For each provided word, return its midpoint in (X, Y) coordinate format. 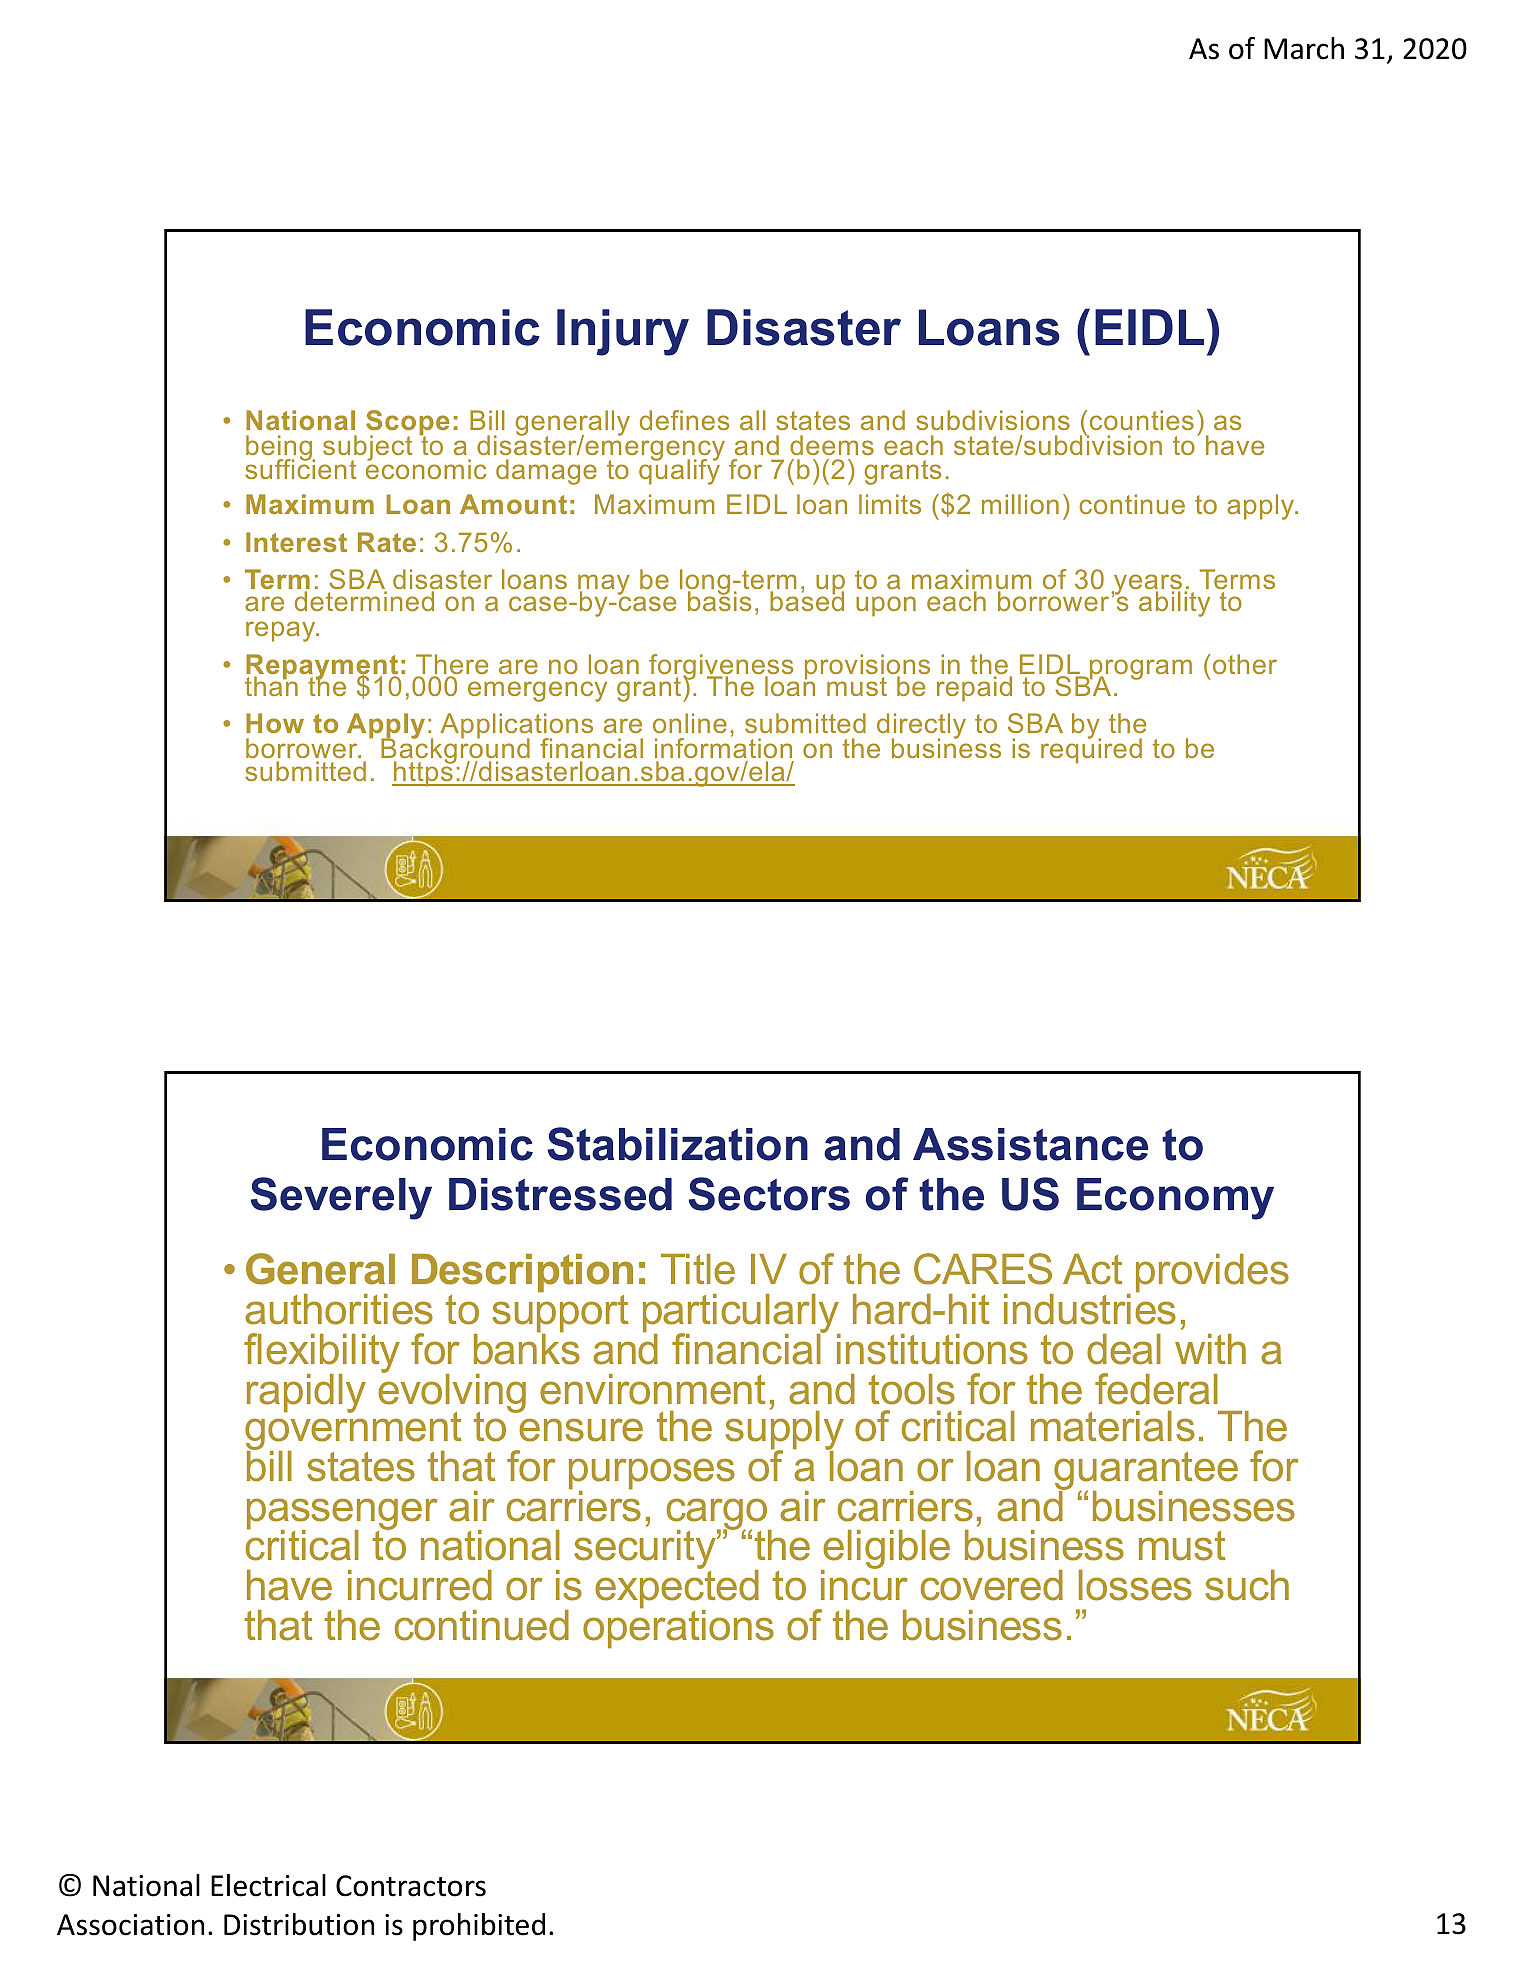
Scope (407, 424)
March (1304, 48)
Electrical (268, 1885)
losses (1135, 1585)
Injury (623, 332)
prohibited (479, 1927)
